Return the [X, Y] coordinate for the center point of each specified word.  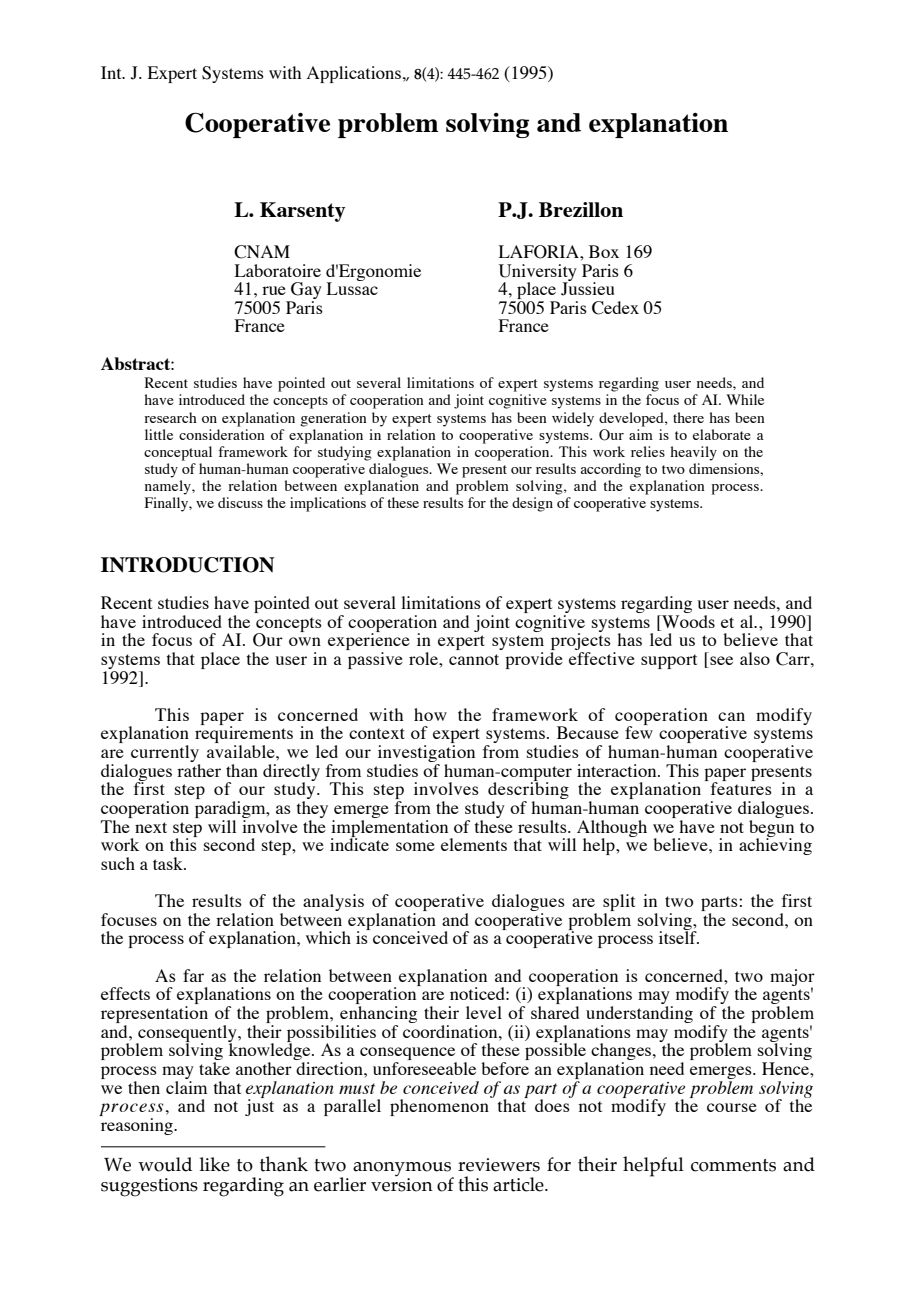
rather [199, 770]
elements [474, 844]
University [538, 273]
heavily [693, 453]
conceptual [178, 453]
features [740, 787]
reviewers [499, 1165]
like [215, 1164]
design [532, 504]
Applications [355, 74]
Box [604, 251]
